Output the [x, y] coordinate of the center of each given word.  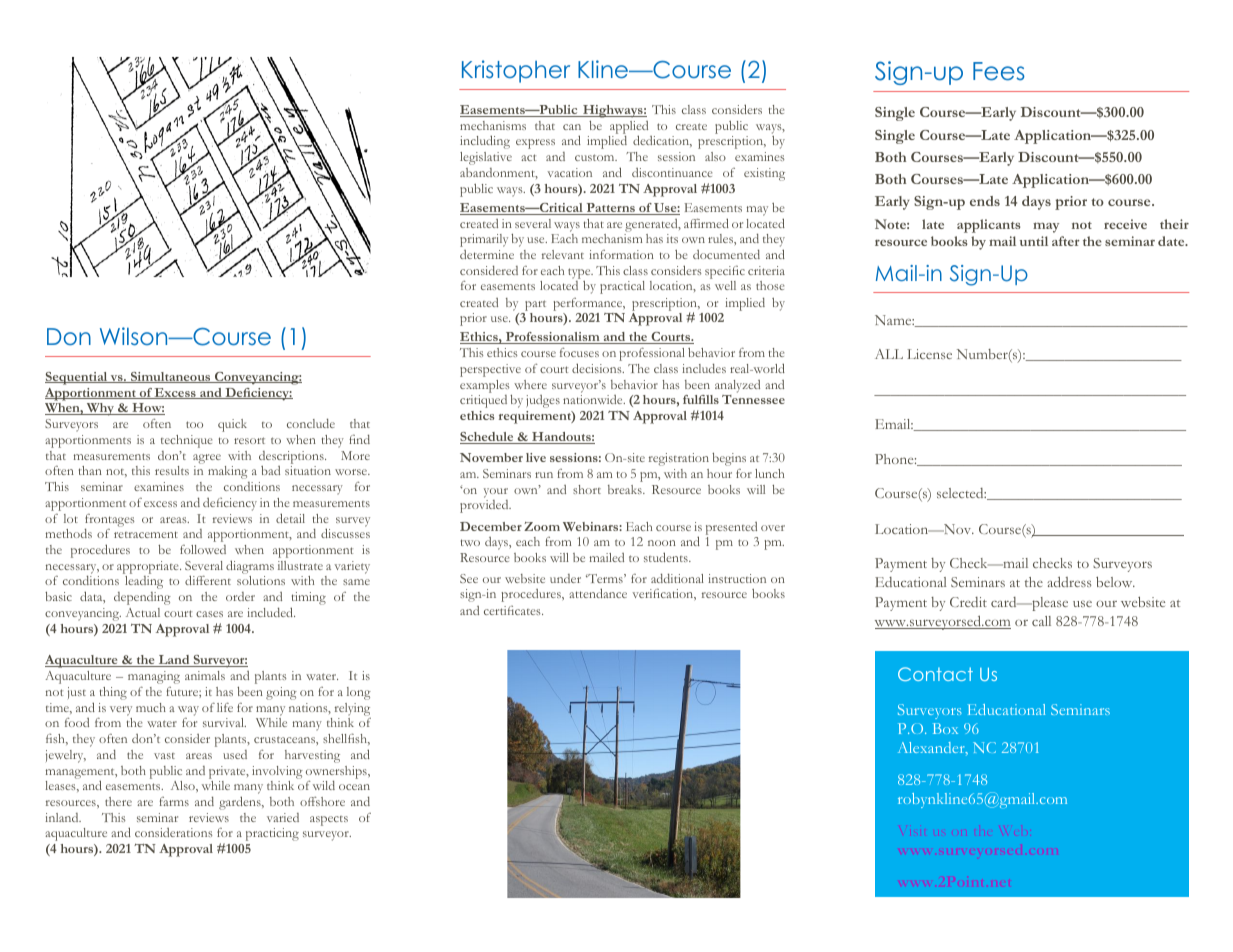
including [485, 142]
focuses [579, 352]
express [535, 144]
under [565, 578]
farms [174, 801]
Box [945, 728]
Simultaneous [171, 377]
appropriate [149, 567]
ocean [354, 787]
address [1069, 582]
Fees [999, 71]
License [929, 354]
